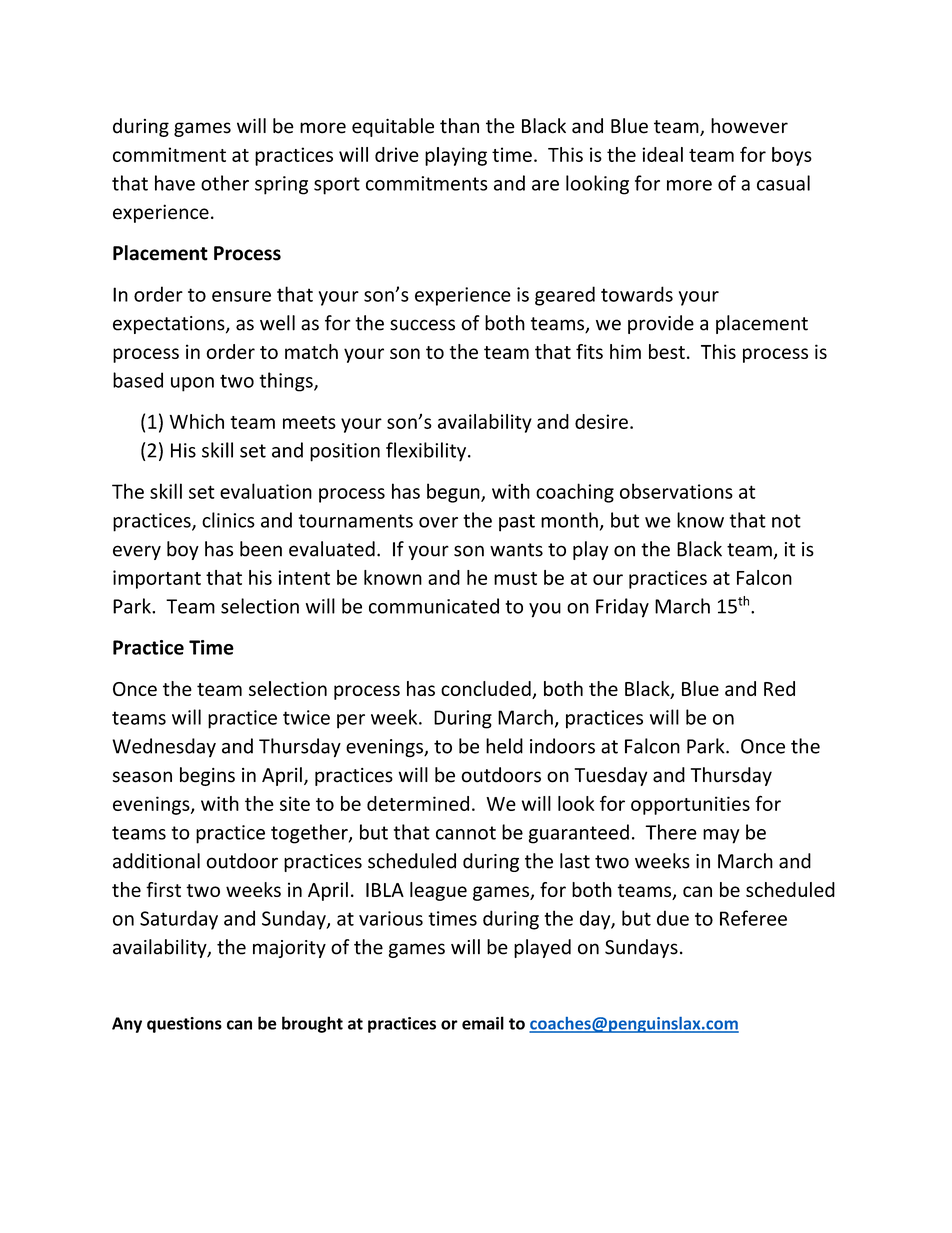 Image resolution: width=952 pixels, height=1233 pixels. Describe the element at coordinates (622, 608) in the screenshot. I see `Friday` at that location.
